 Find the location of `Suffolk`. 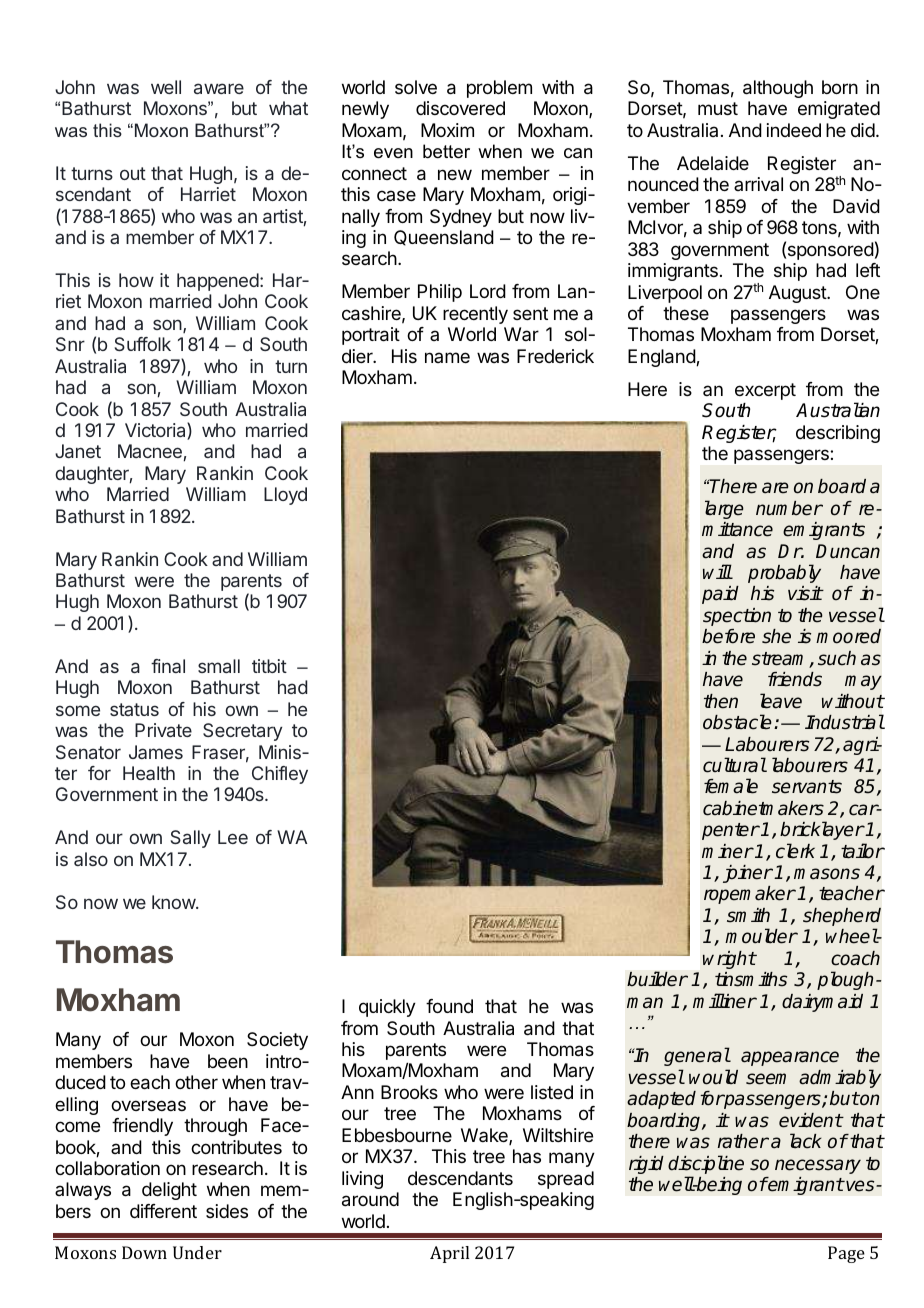

Suffolk is located at coordinates (143, 344).
